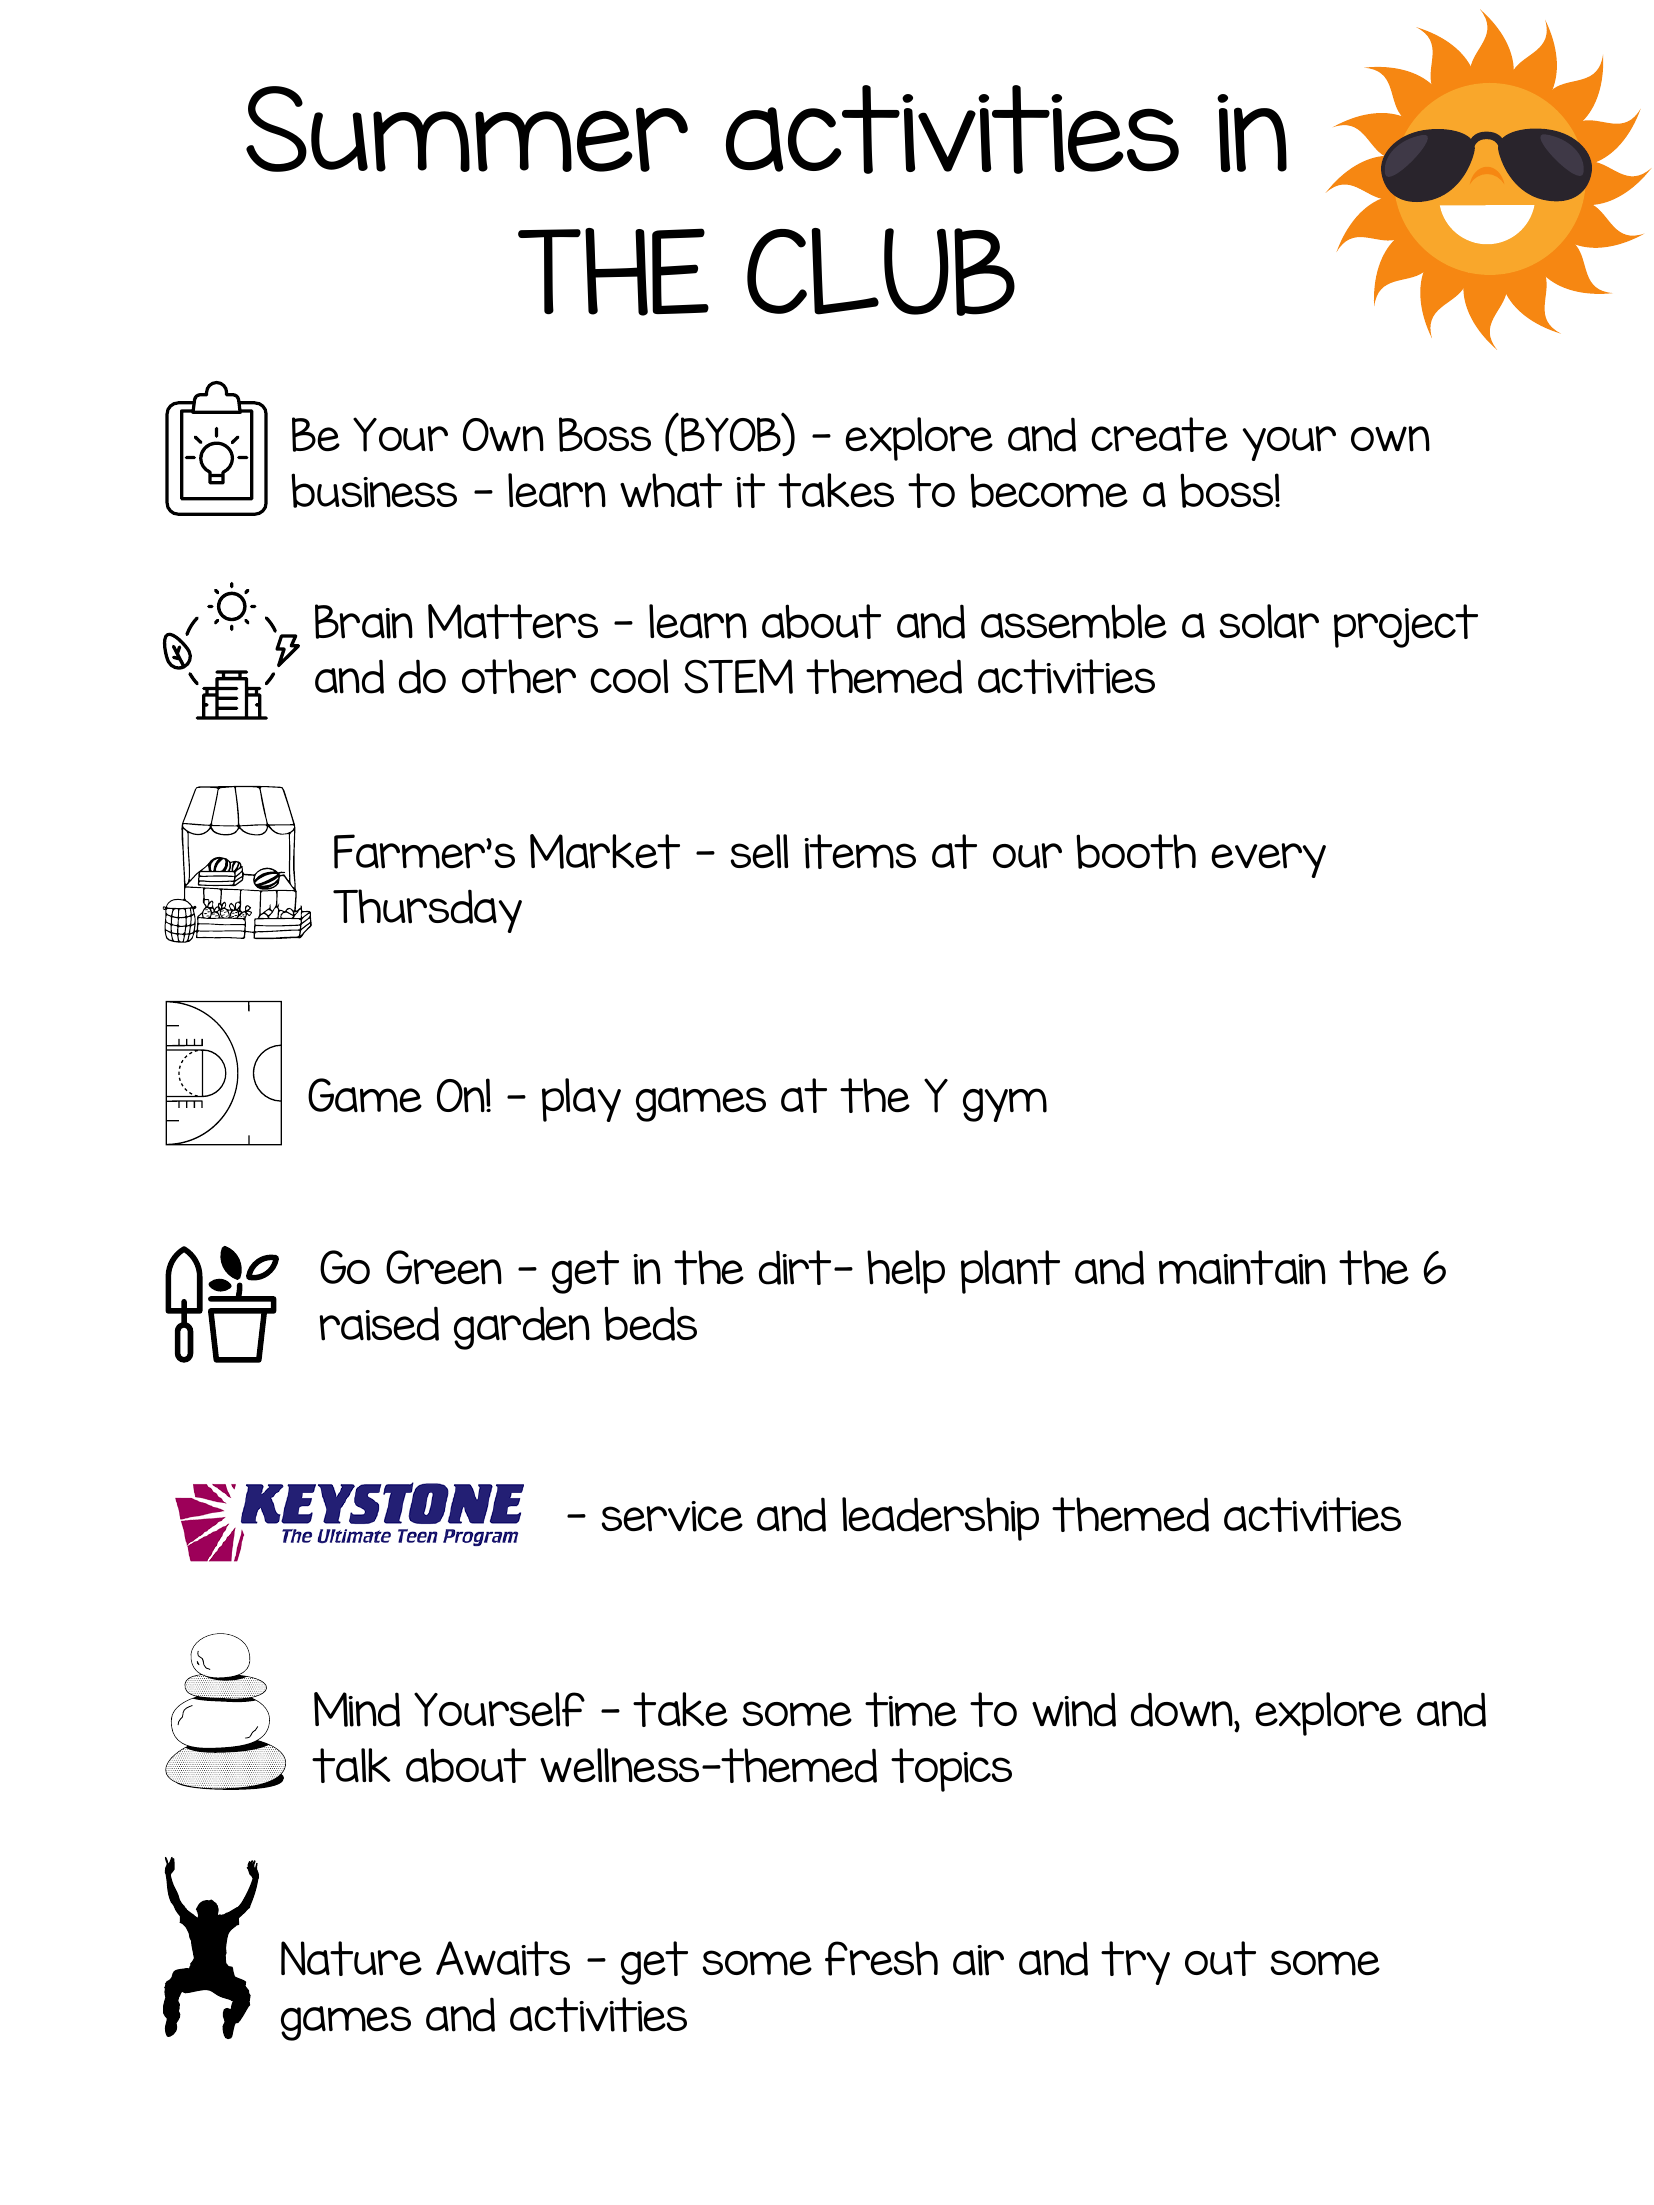  What do you see at coordinates (467, 129) in the image?
I see `Summer` at bounding box center [467, 129].
